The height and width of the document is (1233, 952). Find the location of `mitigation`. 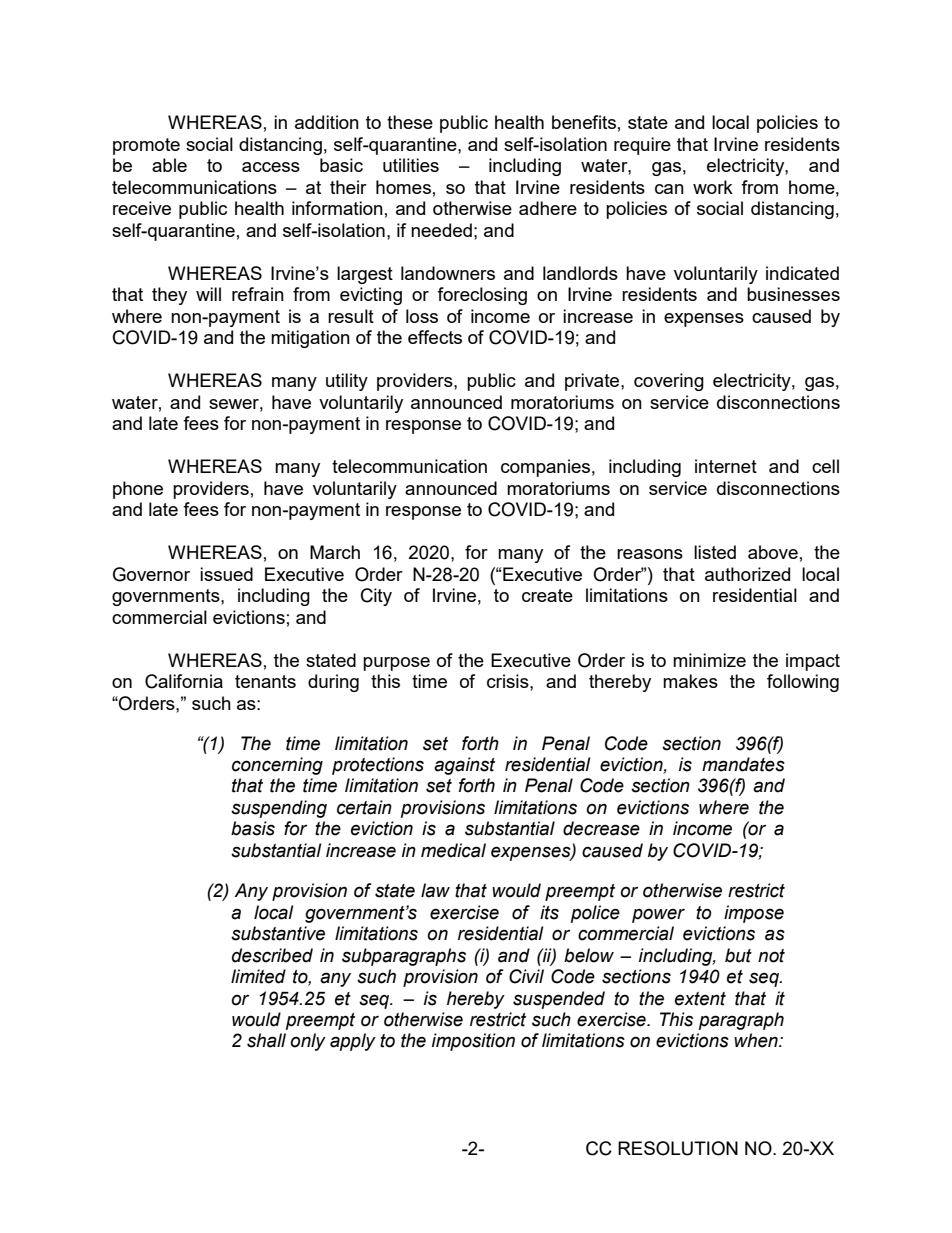

mitigation is located at coordinates (310, 339).
